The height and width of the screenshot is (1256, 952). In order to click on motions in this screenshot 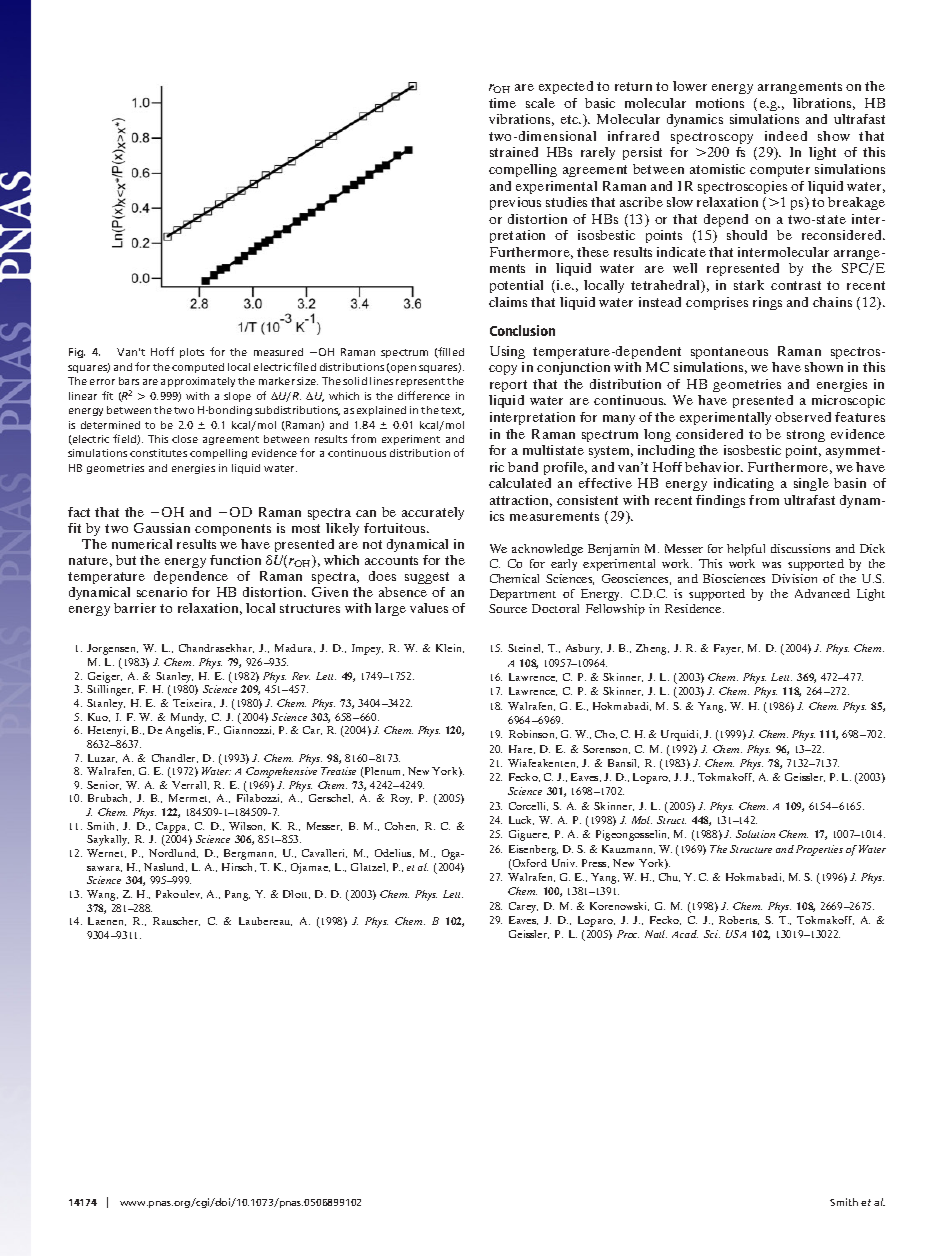, I will do `click(720, 103)`.
